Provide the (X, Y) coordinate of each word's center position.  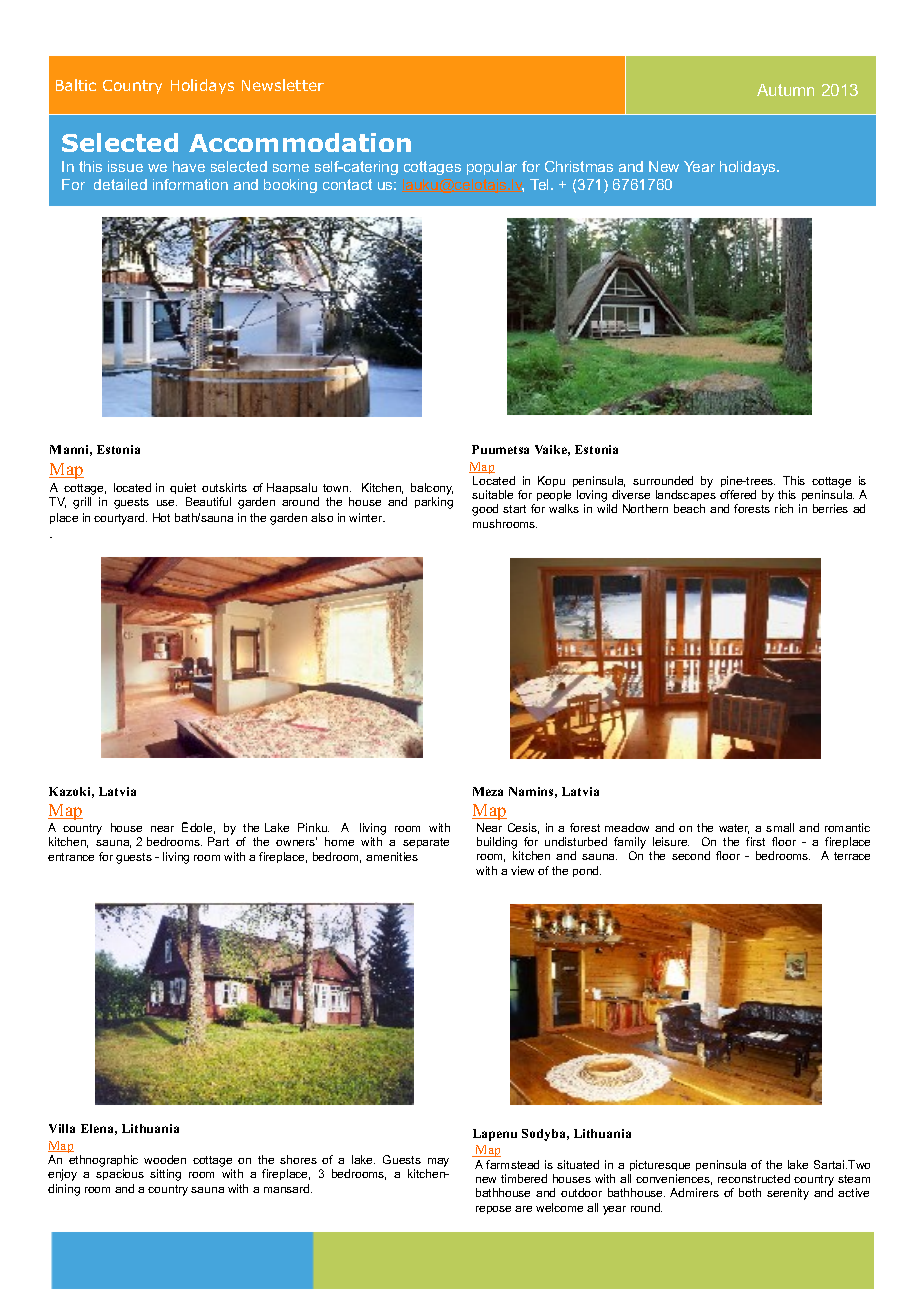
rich (784, 508)
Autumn (785, 90)
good (485, 510)
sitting (165, 1175)
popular (492, 168)
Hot (161, 517)
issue (125, 166)
